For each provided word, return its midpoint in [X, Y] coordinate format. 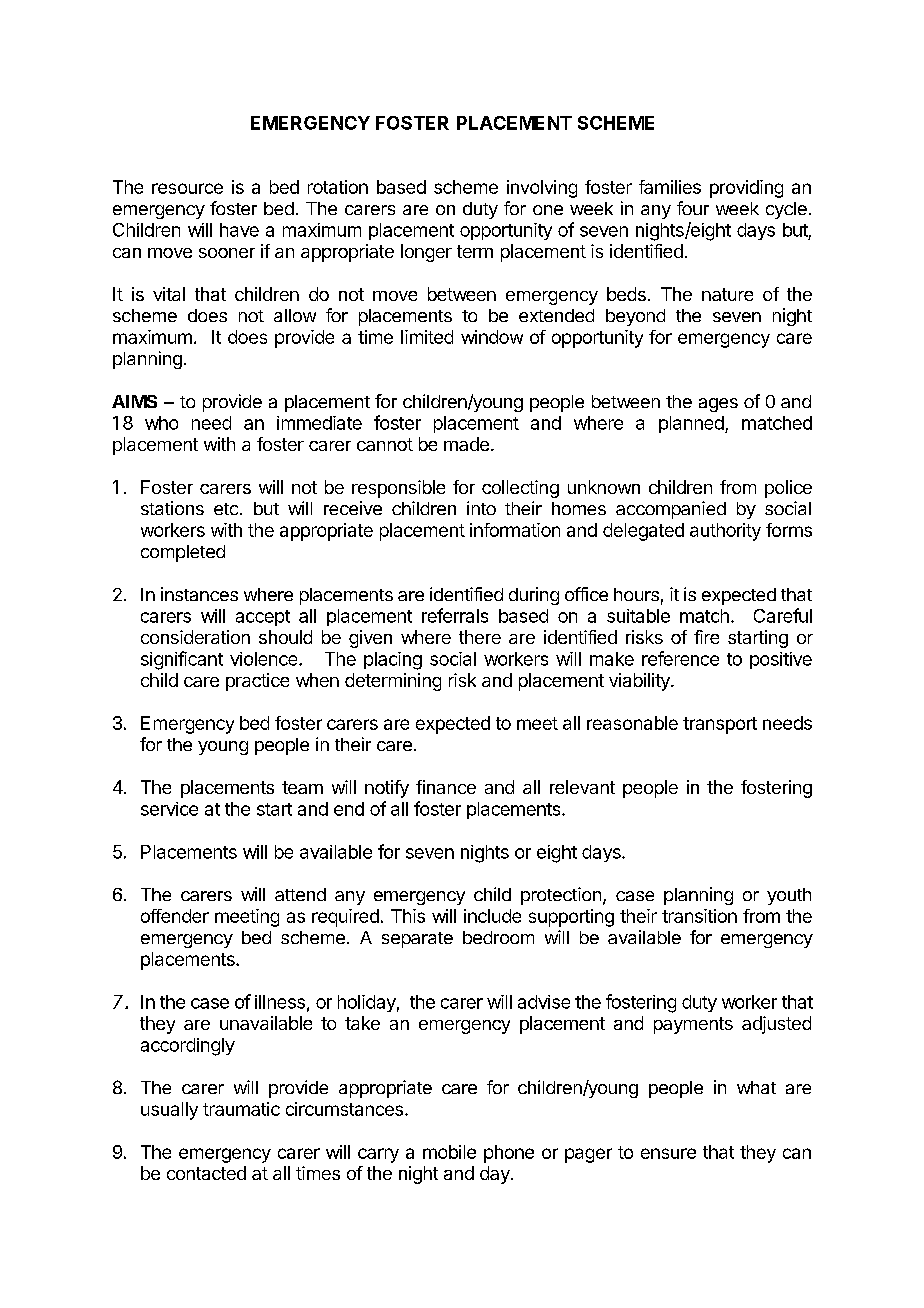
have [239, 230]
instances [199, 594]
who [161, 423]
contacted [206, 1173]
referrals [455, 615]
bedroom [498, 937]
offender [175, 916]
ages [718, 405]
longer [426, 253]
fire [706, 637]
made [466, 444]
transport [720, 725]
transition [699, 916]
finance [446, 787]
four [693, 208]
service [169, 809]
